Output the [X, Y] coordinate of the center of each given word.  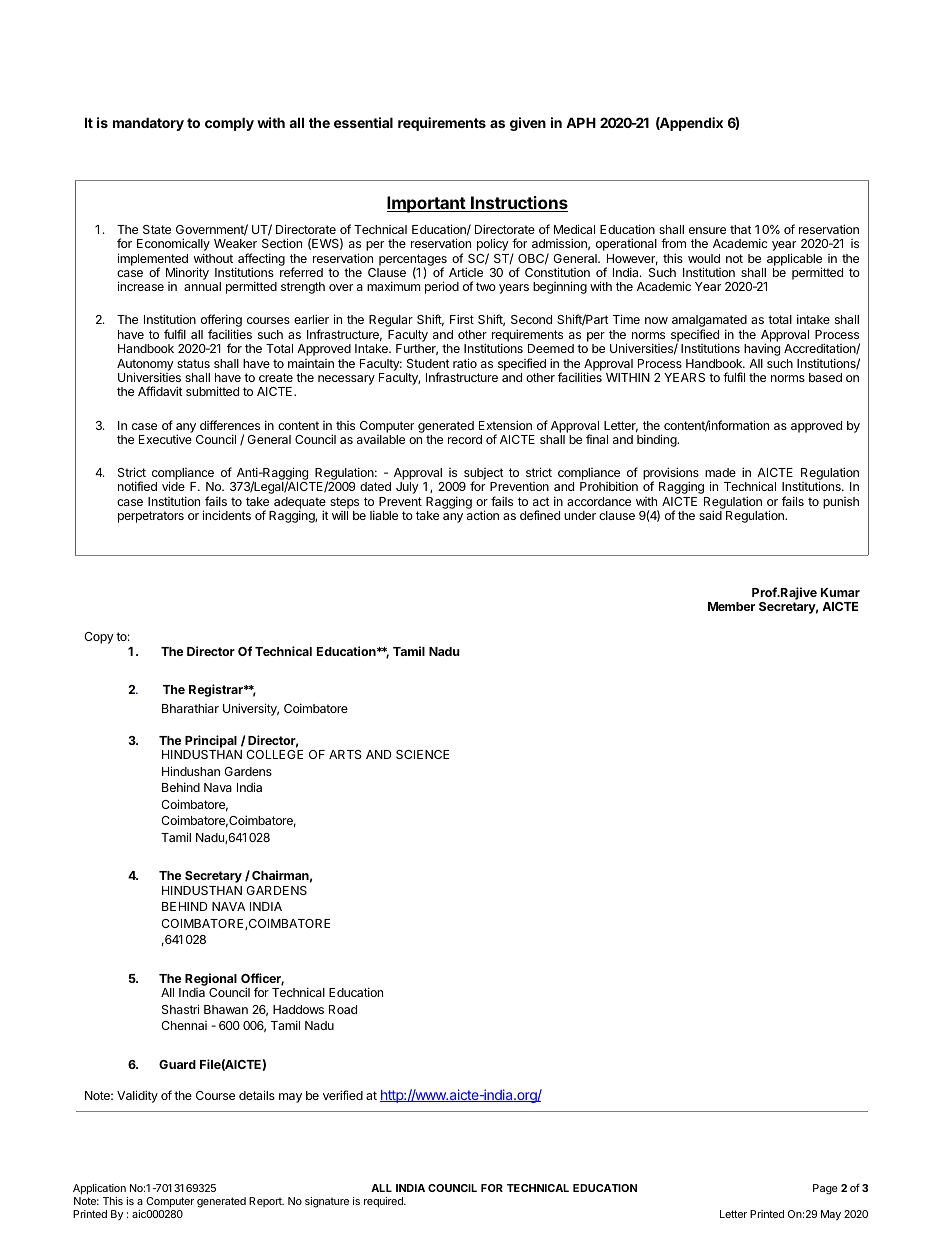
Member [731, 606]
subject [483, 475]
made [720, 472]
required [384, 1202]
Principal [211, 741]
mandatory [148, 124]
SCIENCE [422, 754]
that [741, 229]
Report [266, 1202]
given [528, 124]
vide [173, 486]
